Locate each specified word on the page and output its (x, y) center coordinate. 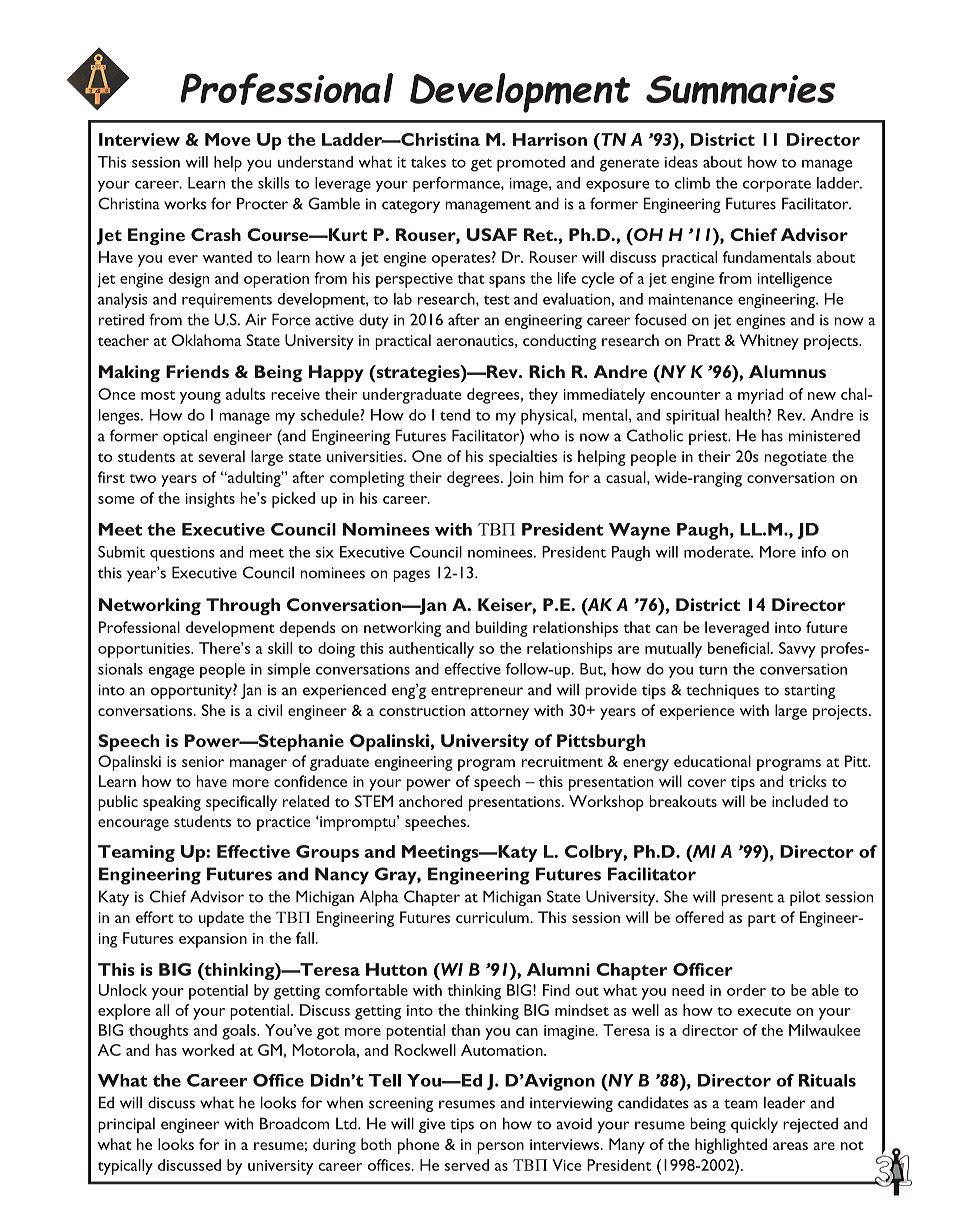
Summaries (740, 89)
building (502, 629)
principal (126, 1125)
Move (228, 139)
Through (243, 606)
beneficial (738, 648)
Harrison (550, 139)
